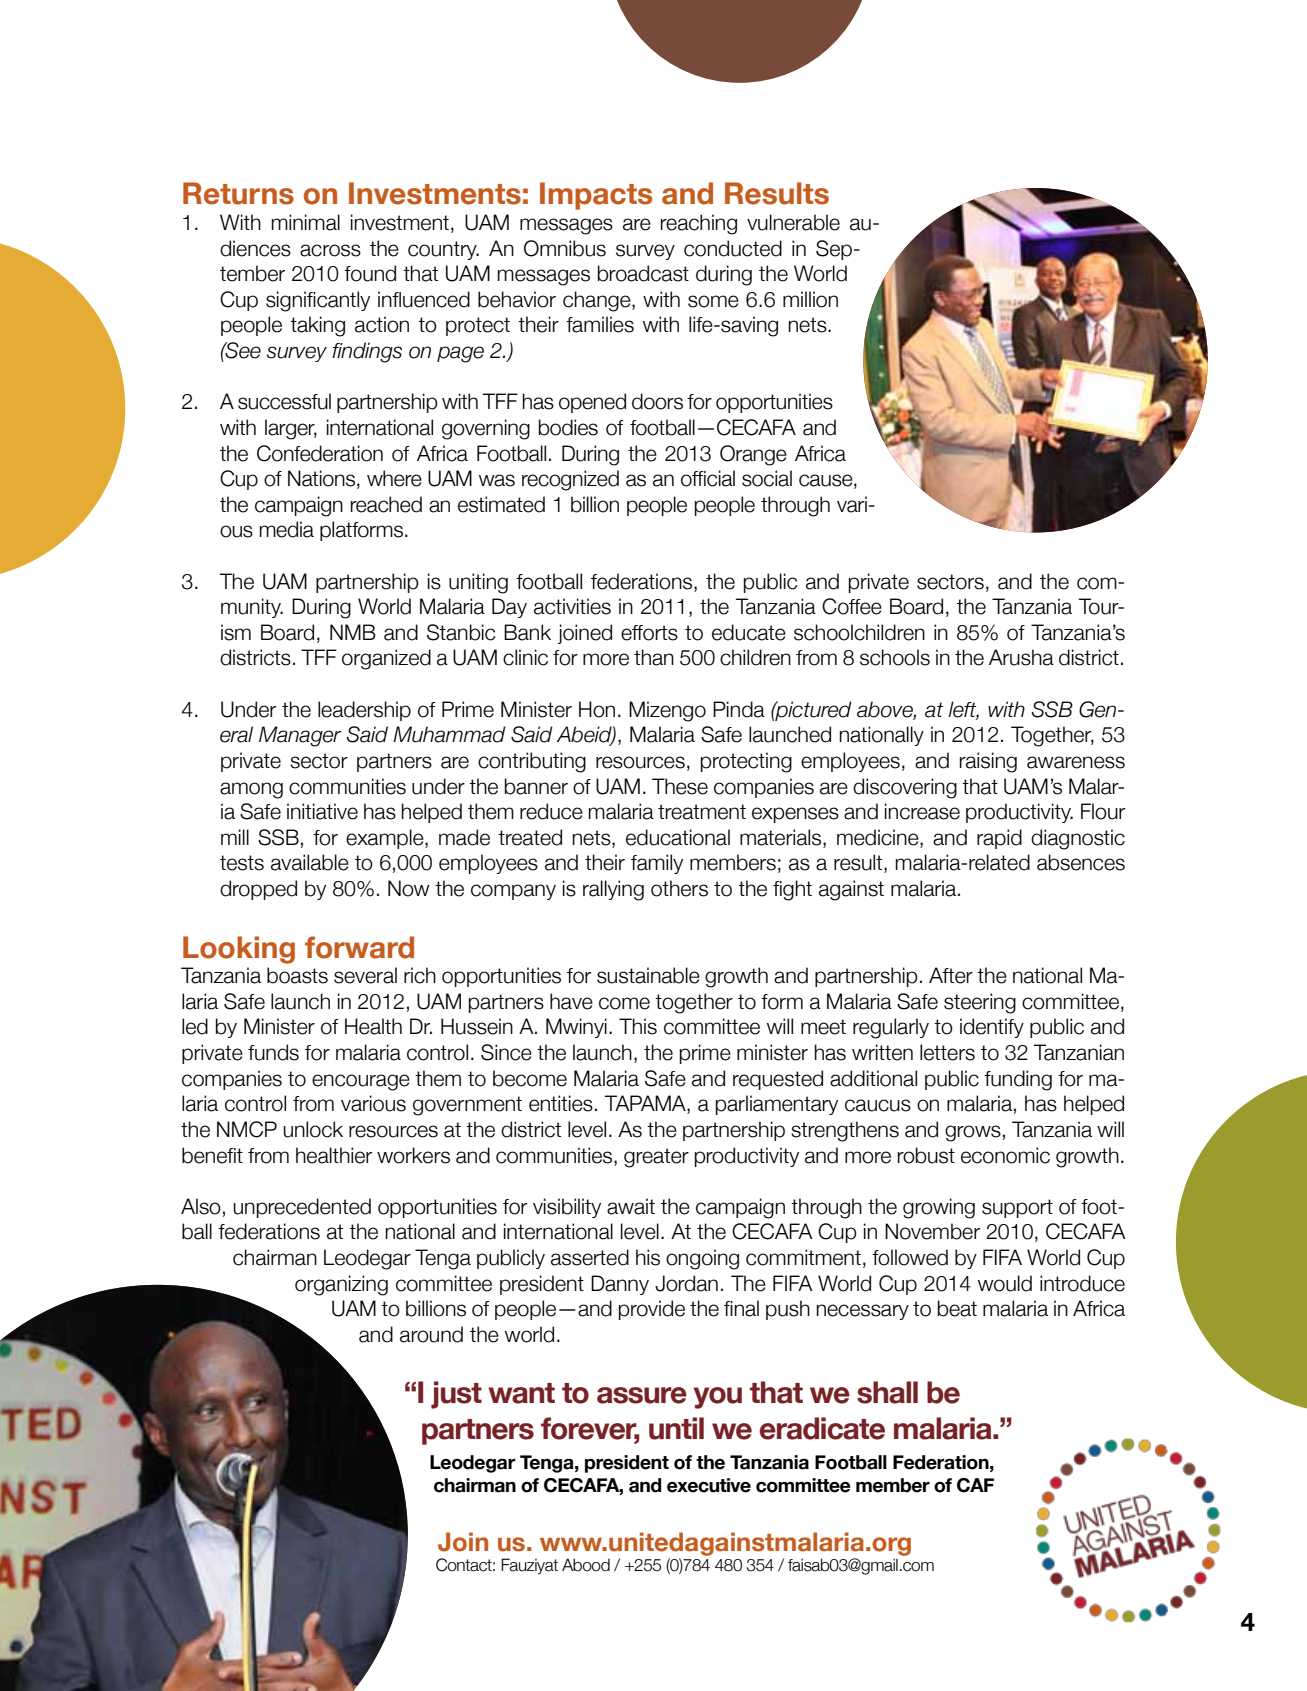 The width and height of the page is (1307, 1691). I want to click on rapid, so click(999, 839).
